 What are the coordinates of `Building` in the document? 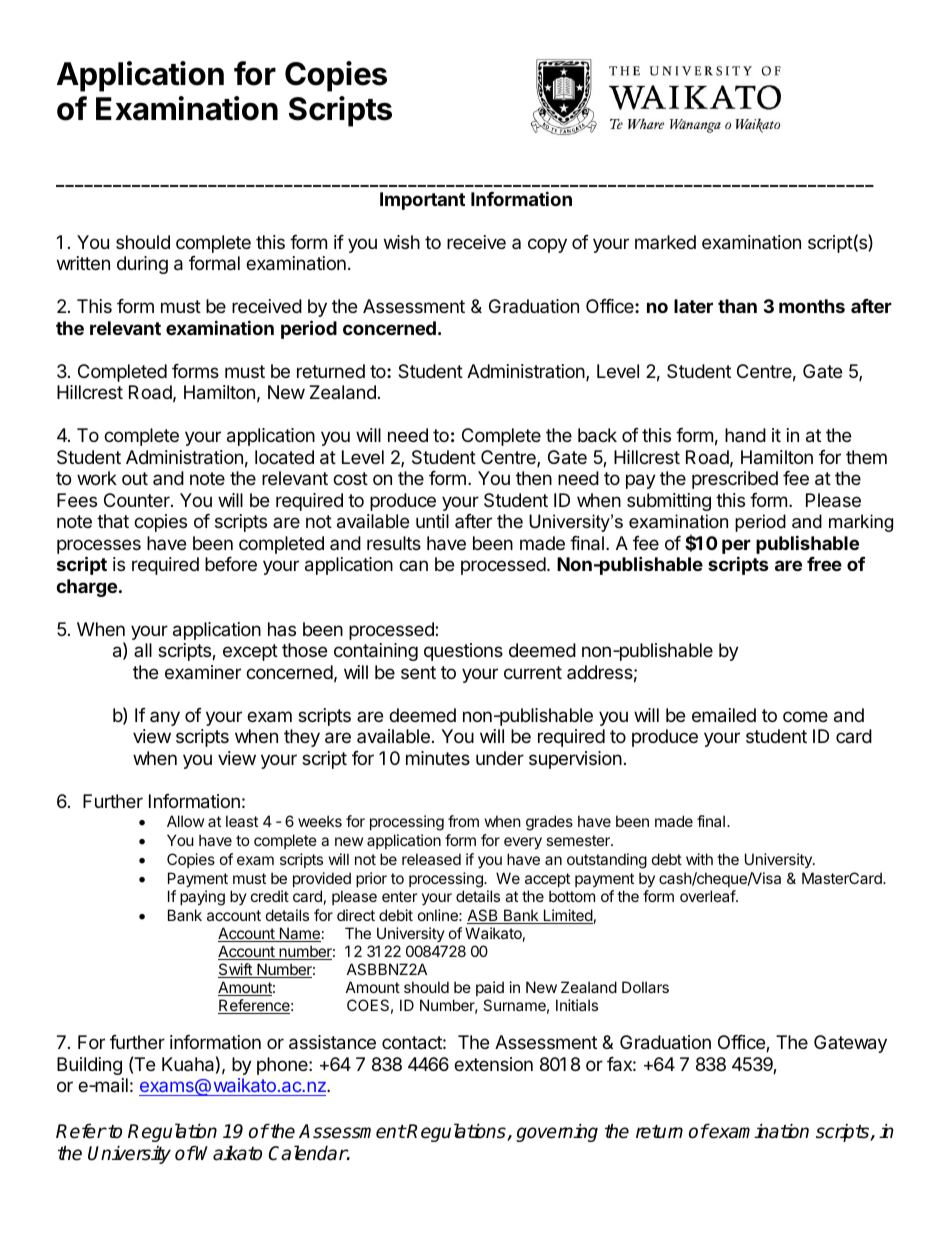 It's located at (89, 1066).
